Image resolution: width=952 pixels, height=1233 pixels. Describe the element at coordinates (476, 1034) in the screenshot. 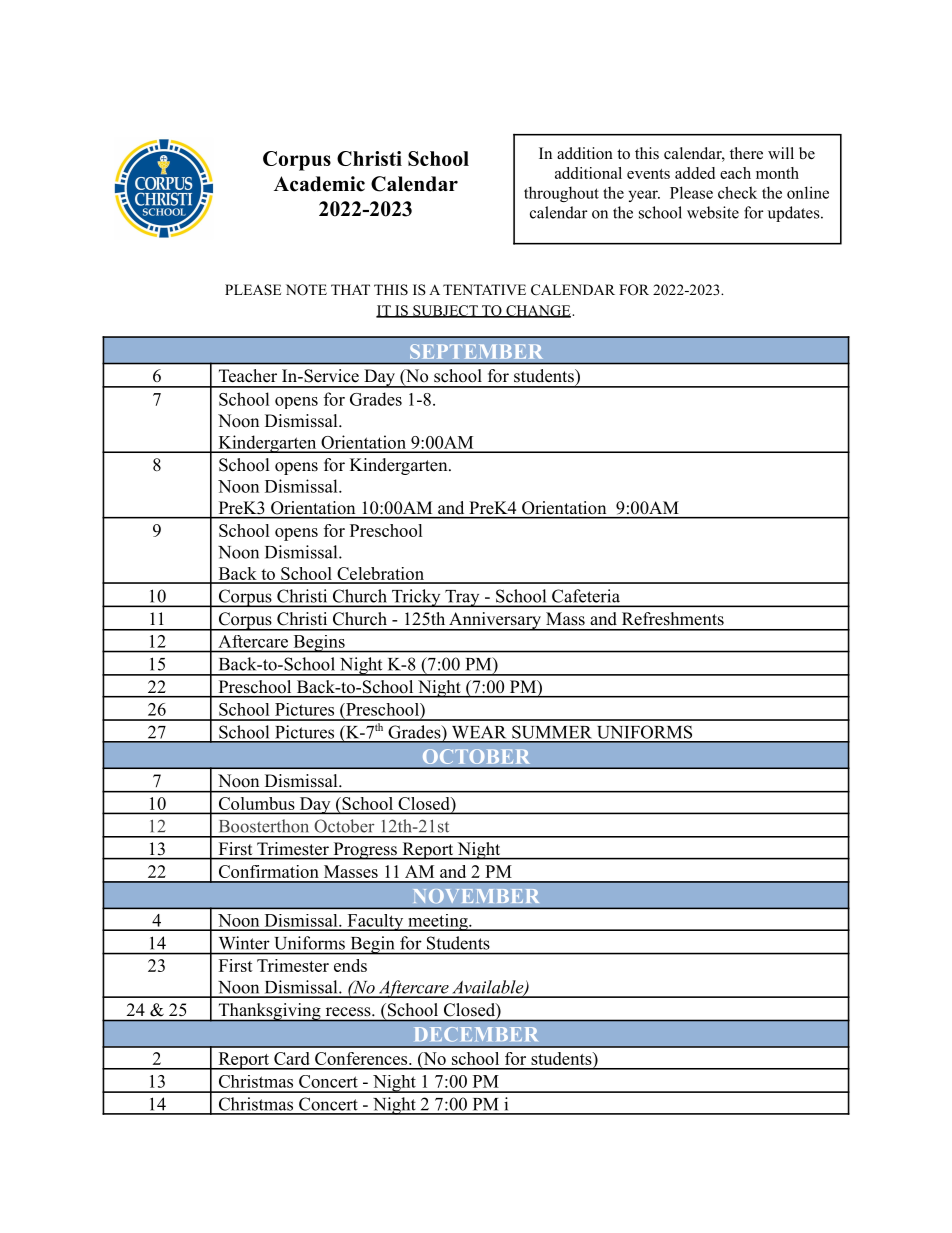

I see `DECEMBER` at that location.
